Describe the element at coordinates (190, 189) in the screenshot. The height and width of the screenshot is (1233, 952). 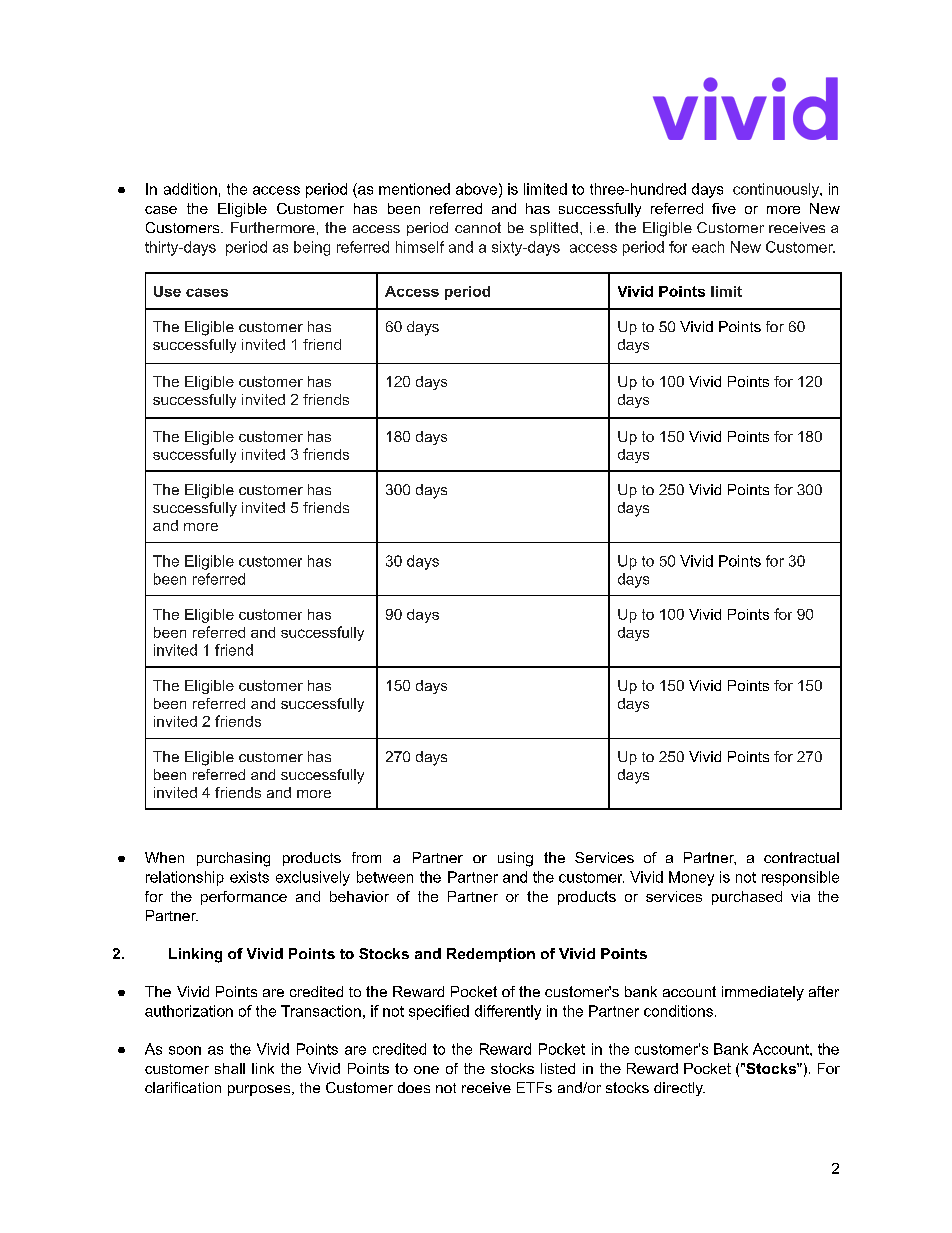
I see `addition` at that location.
